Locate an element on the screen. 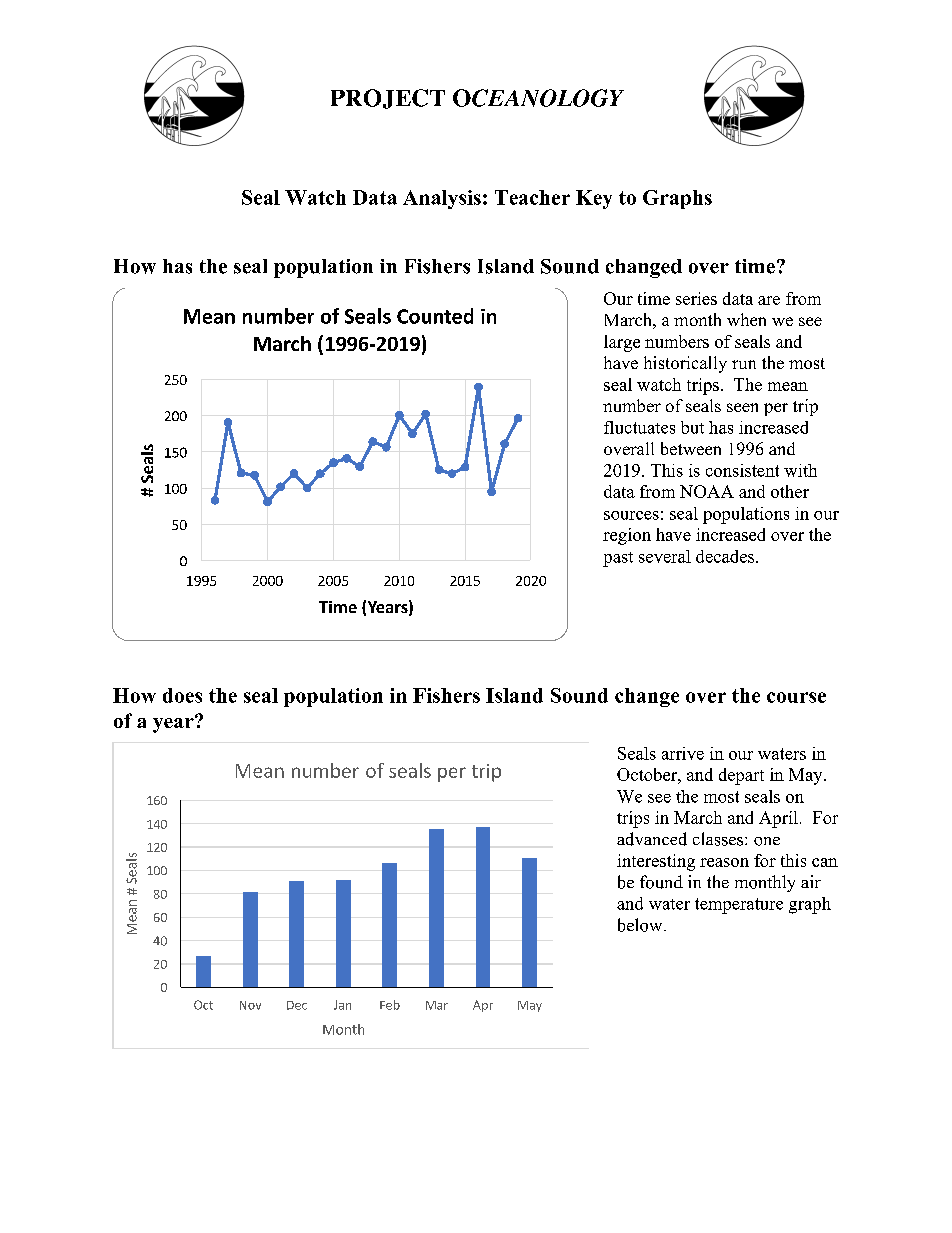 This screenshot has width=952, height=1233. temperature is located at coordinates (739, 906).
